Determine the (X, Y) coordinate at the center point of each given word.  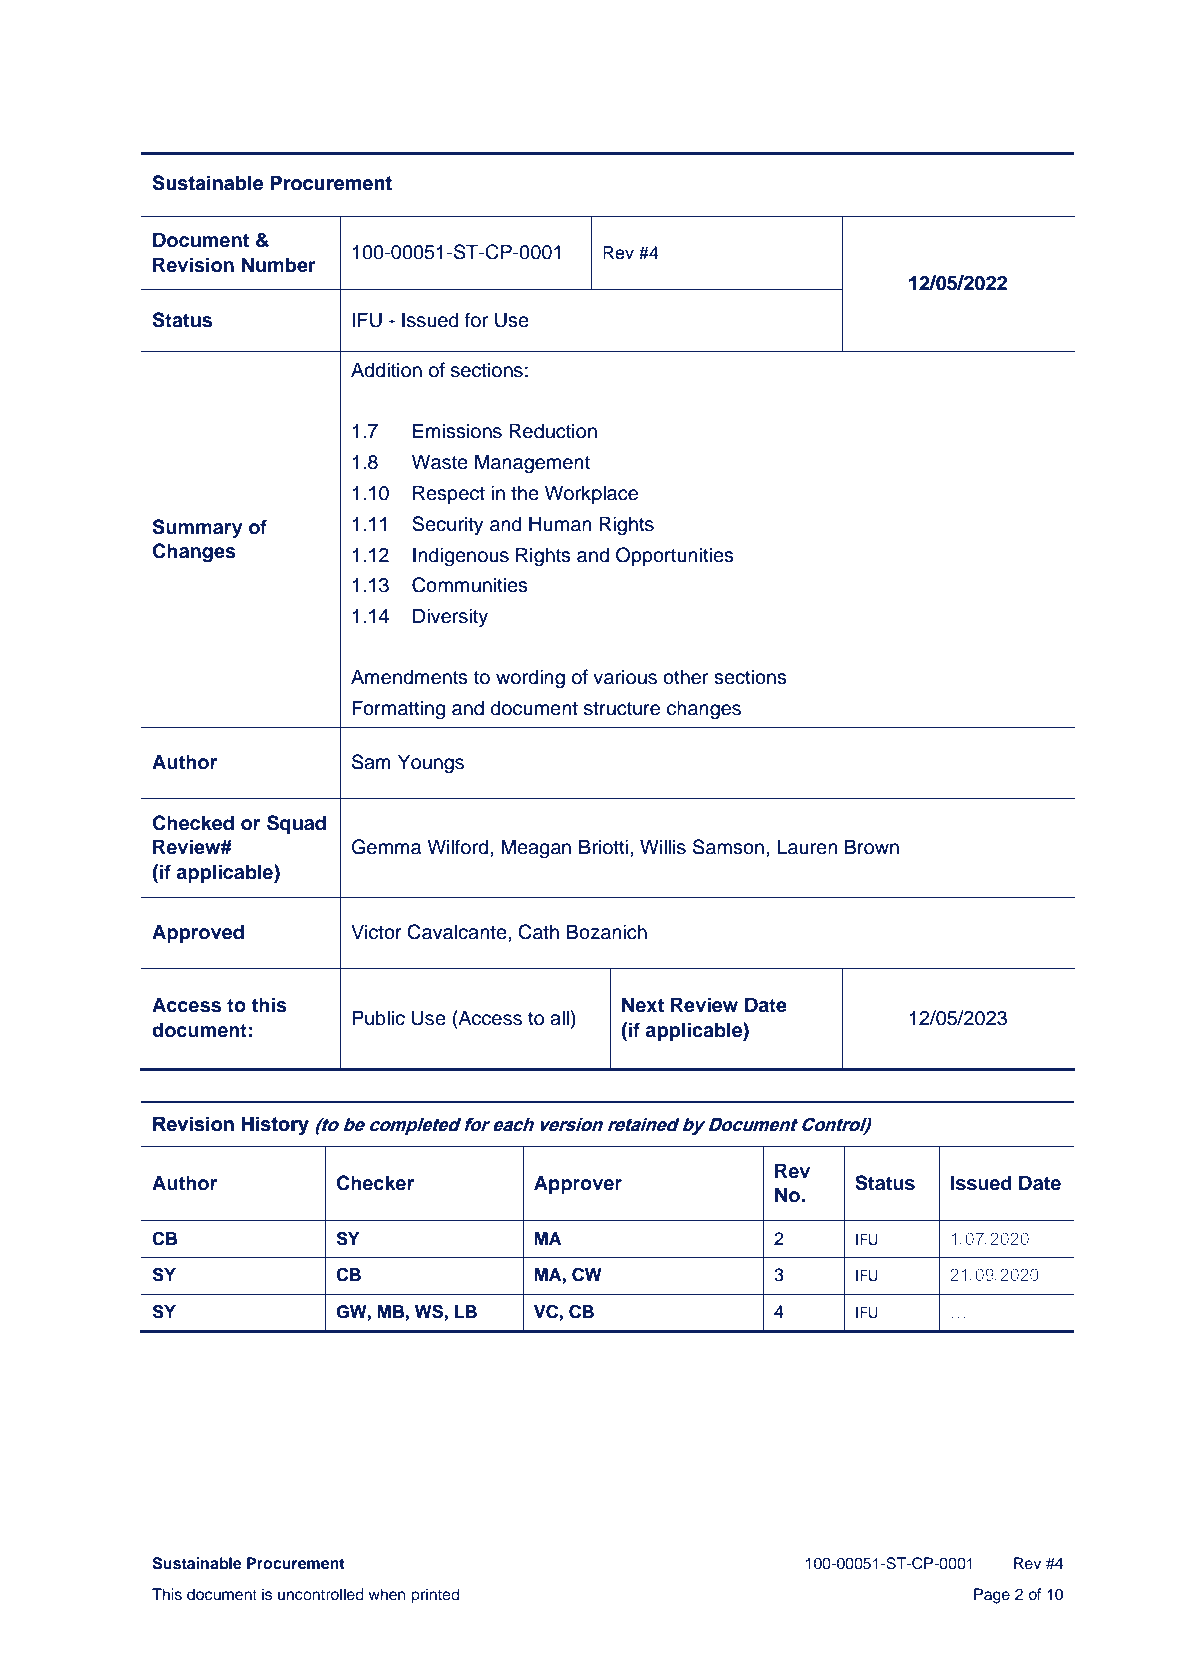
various (625, 677)
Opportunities (675, 556)
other (685, 677)
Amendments (409, 677)
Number (279, 265)
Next (643, 1005)
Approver (578, 1184)
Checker (375, 1183)
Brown (872, 847)
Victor (376, 932)
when (387, 1594)
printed (435, 1596)
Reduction (553, 431)
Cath (538, 932)
